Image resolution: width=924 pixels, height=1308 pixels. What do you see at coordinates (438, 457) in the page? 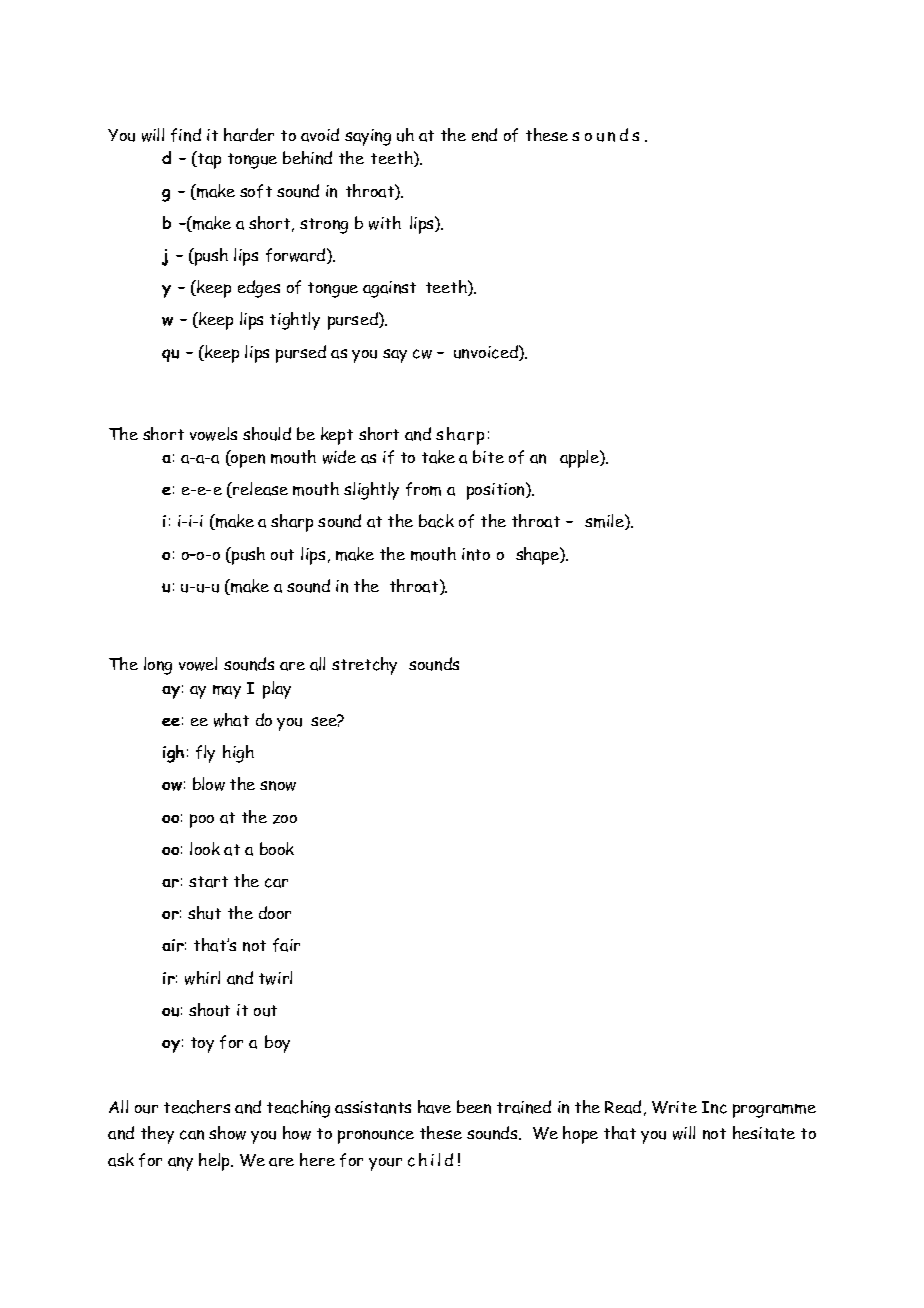
I see `take` at bounding box center [438, 457].
